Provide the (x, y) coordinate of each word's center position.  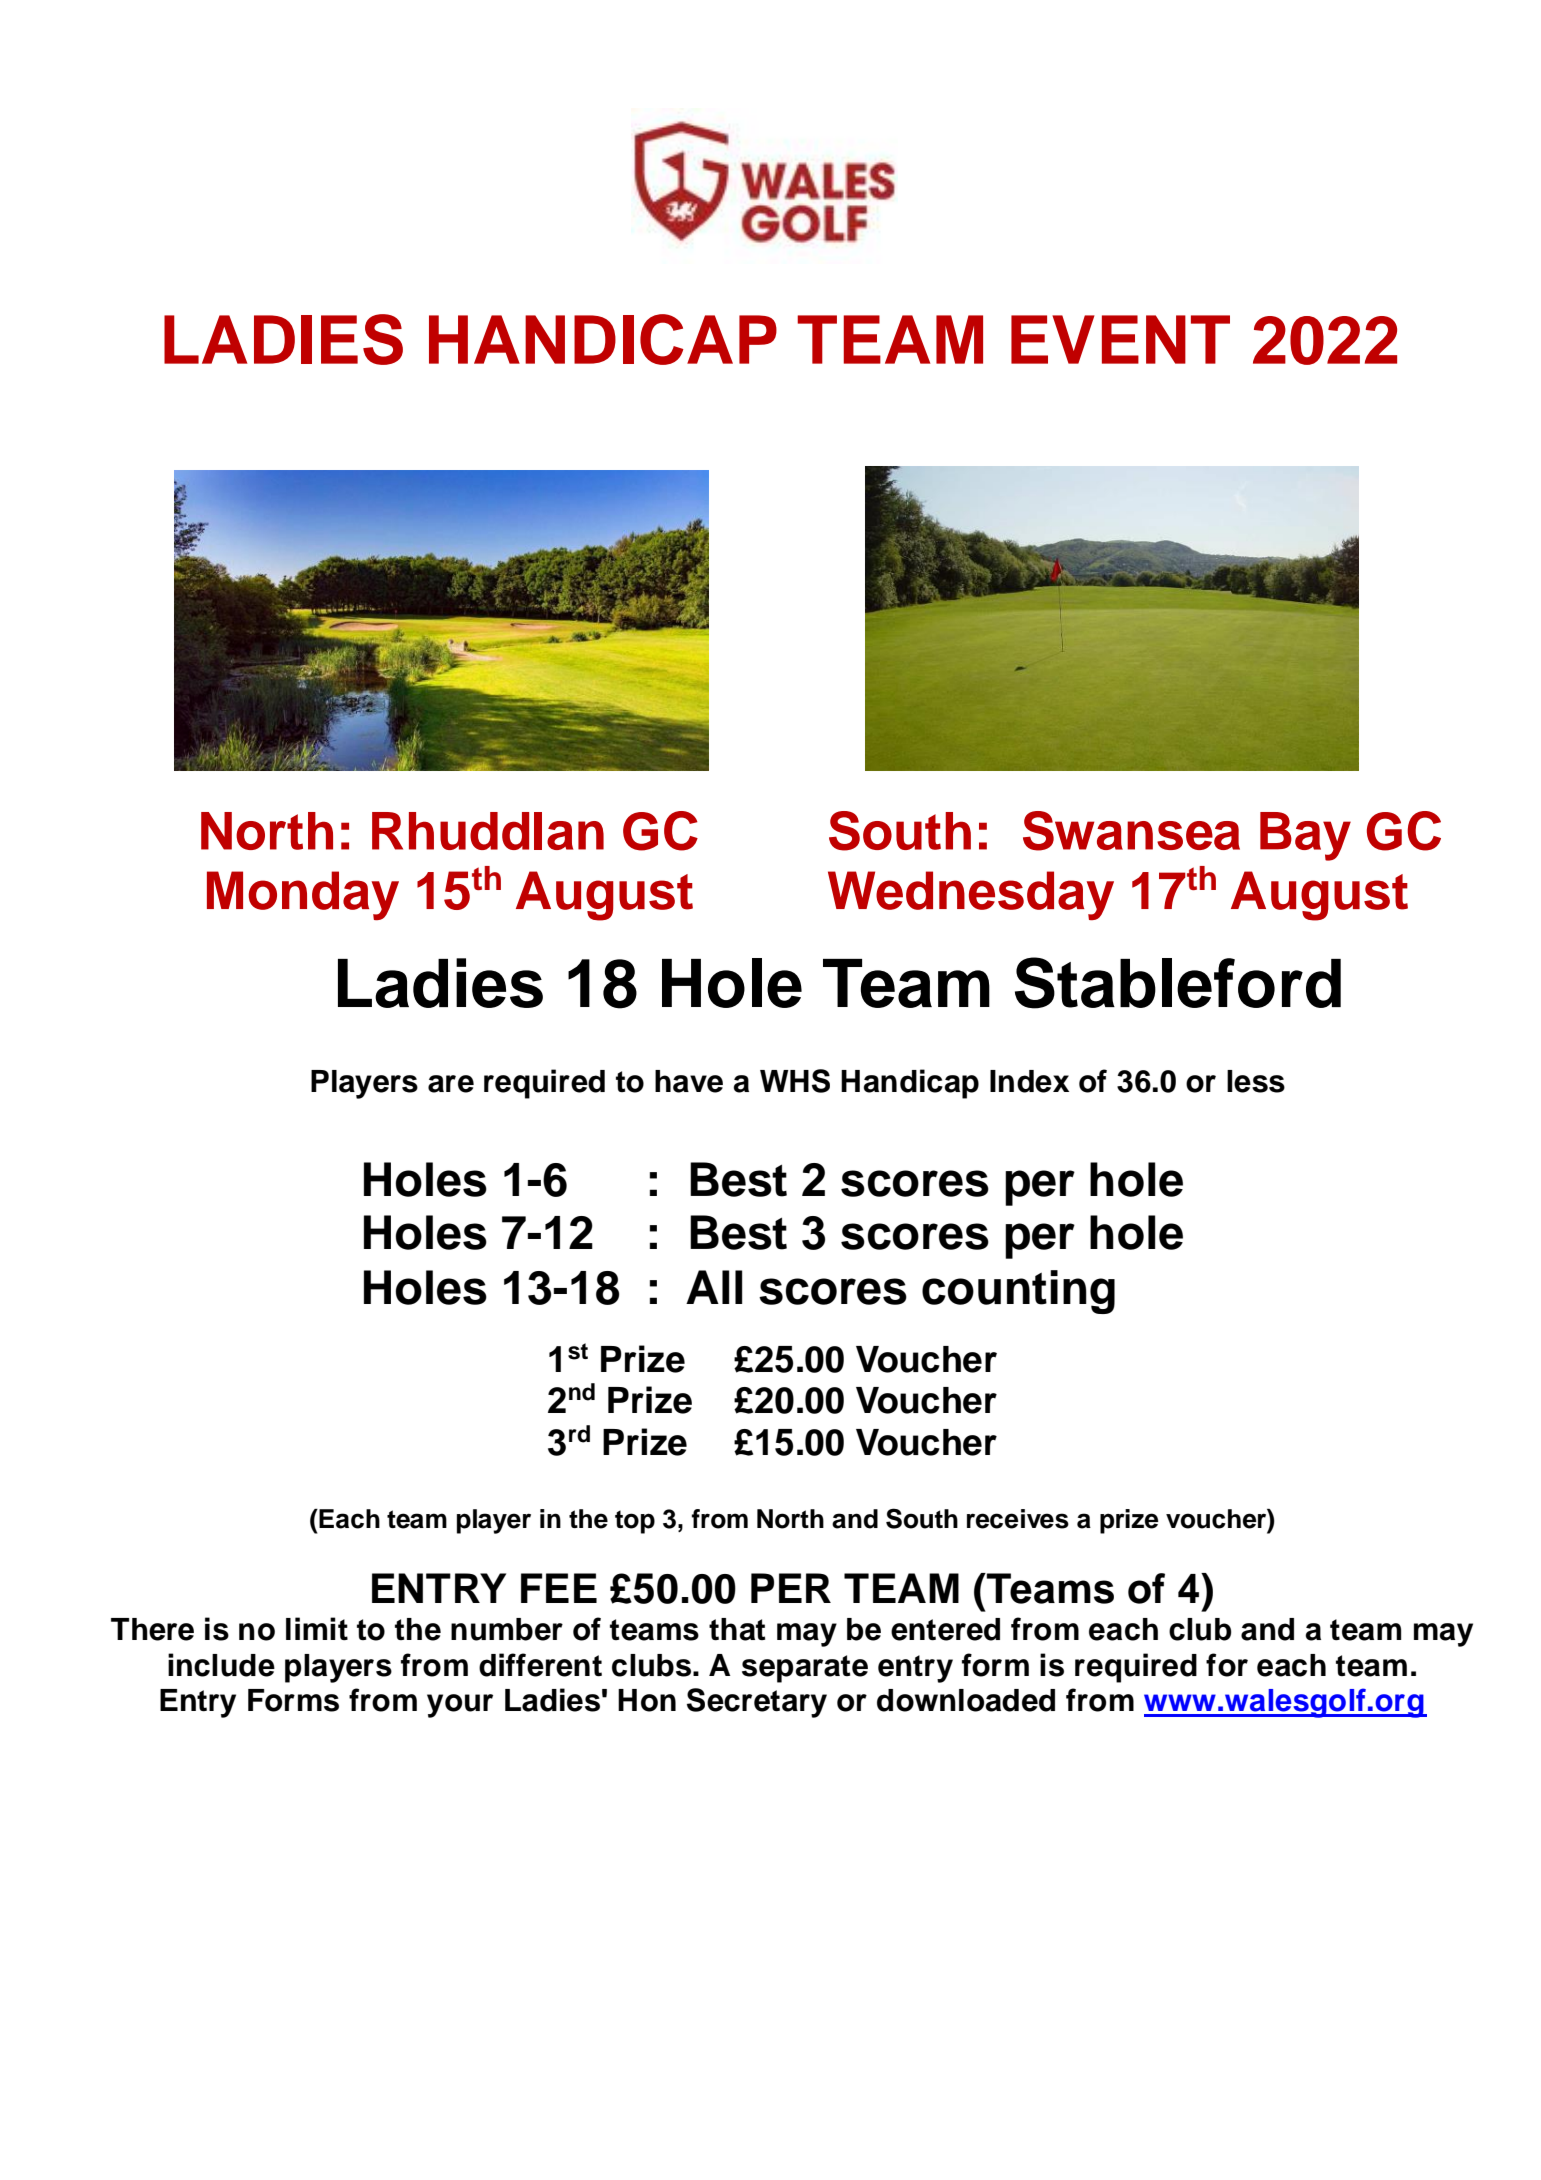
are (451, 1084)
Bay (1305, 836)
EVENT (1120, 339)
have (689, 1081)
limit (317, 1628)
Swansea (1131, 831)
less (1256, 1081)
